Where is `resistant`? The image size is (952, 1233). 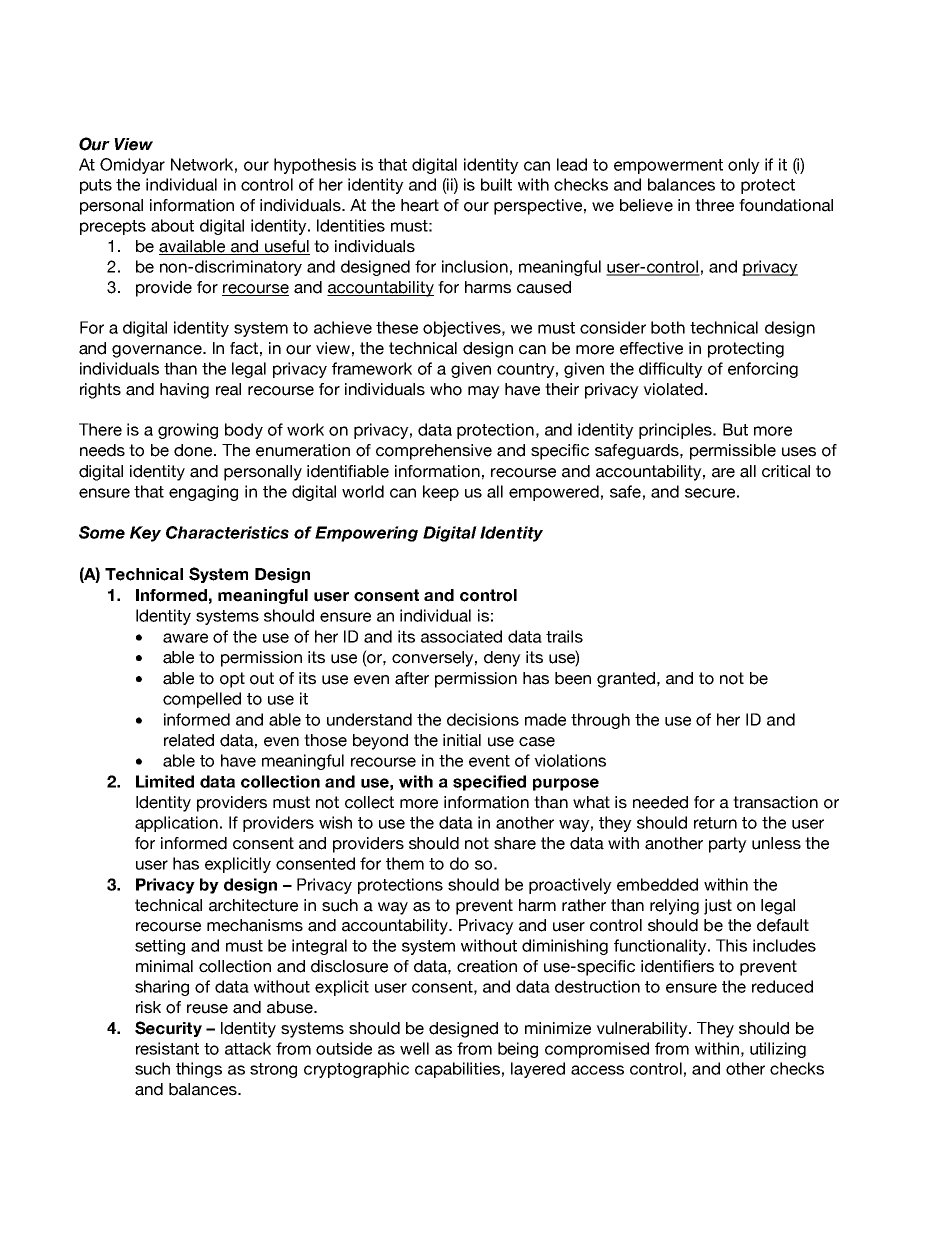 resistant is located at coordinates (167, 1048).
